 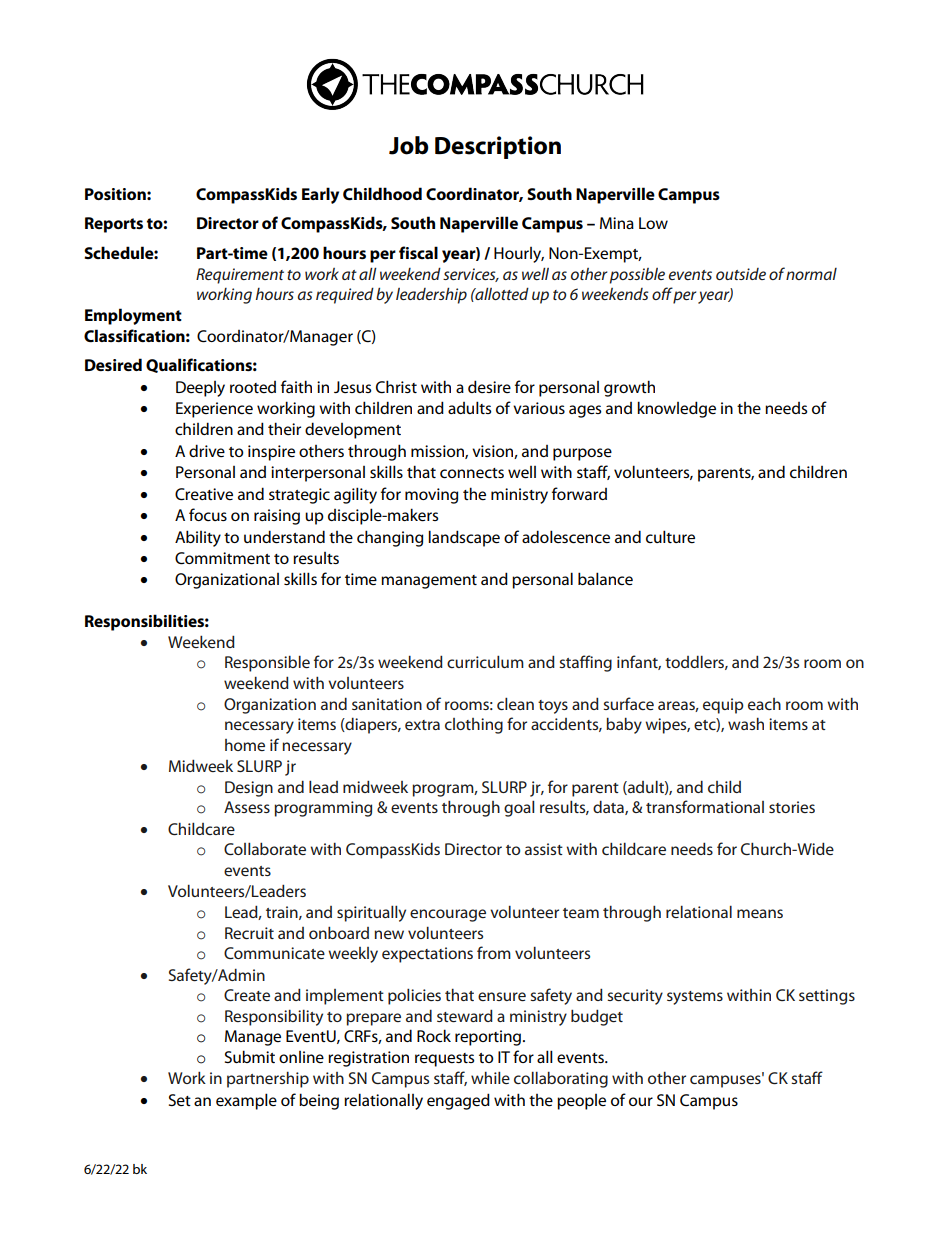 I want to click on knowledge, so click(x=676, y=409).
